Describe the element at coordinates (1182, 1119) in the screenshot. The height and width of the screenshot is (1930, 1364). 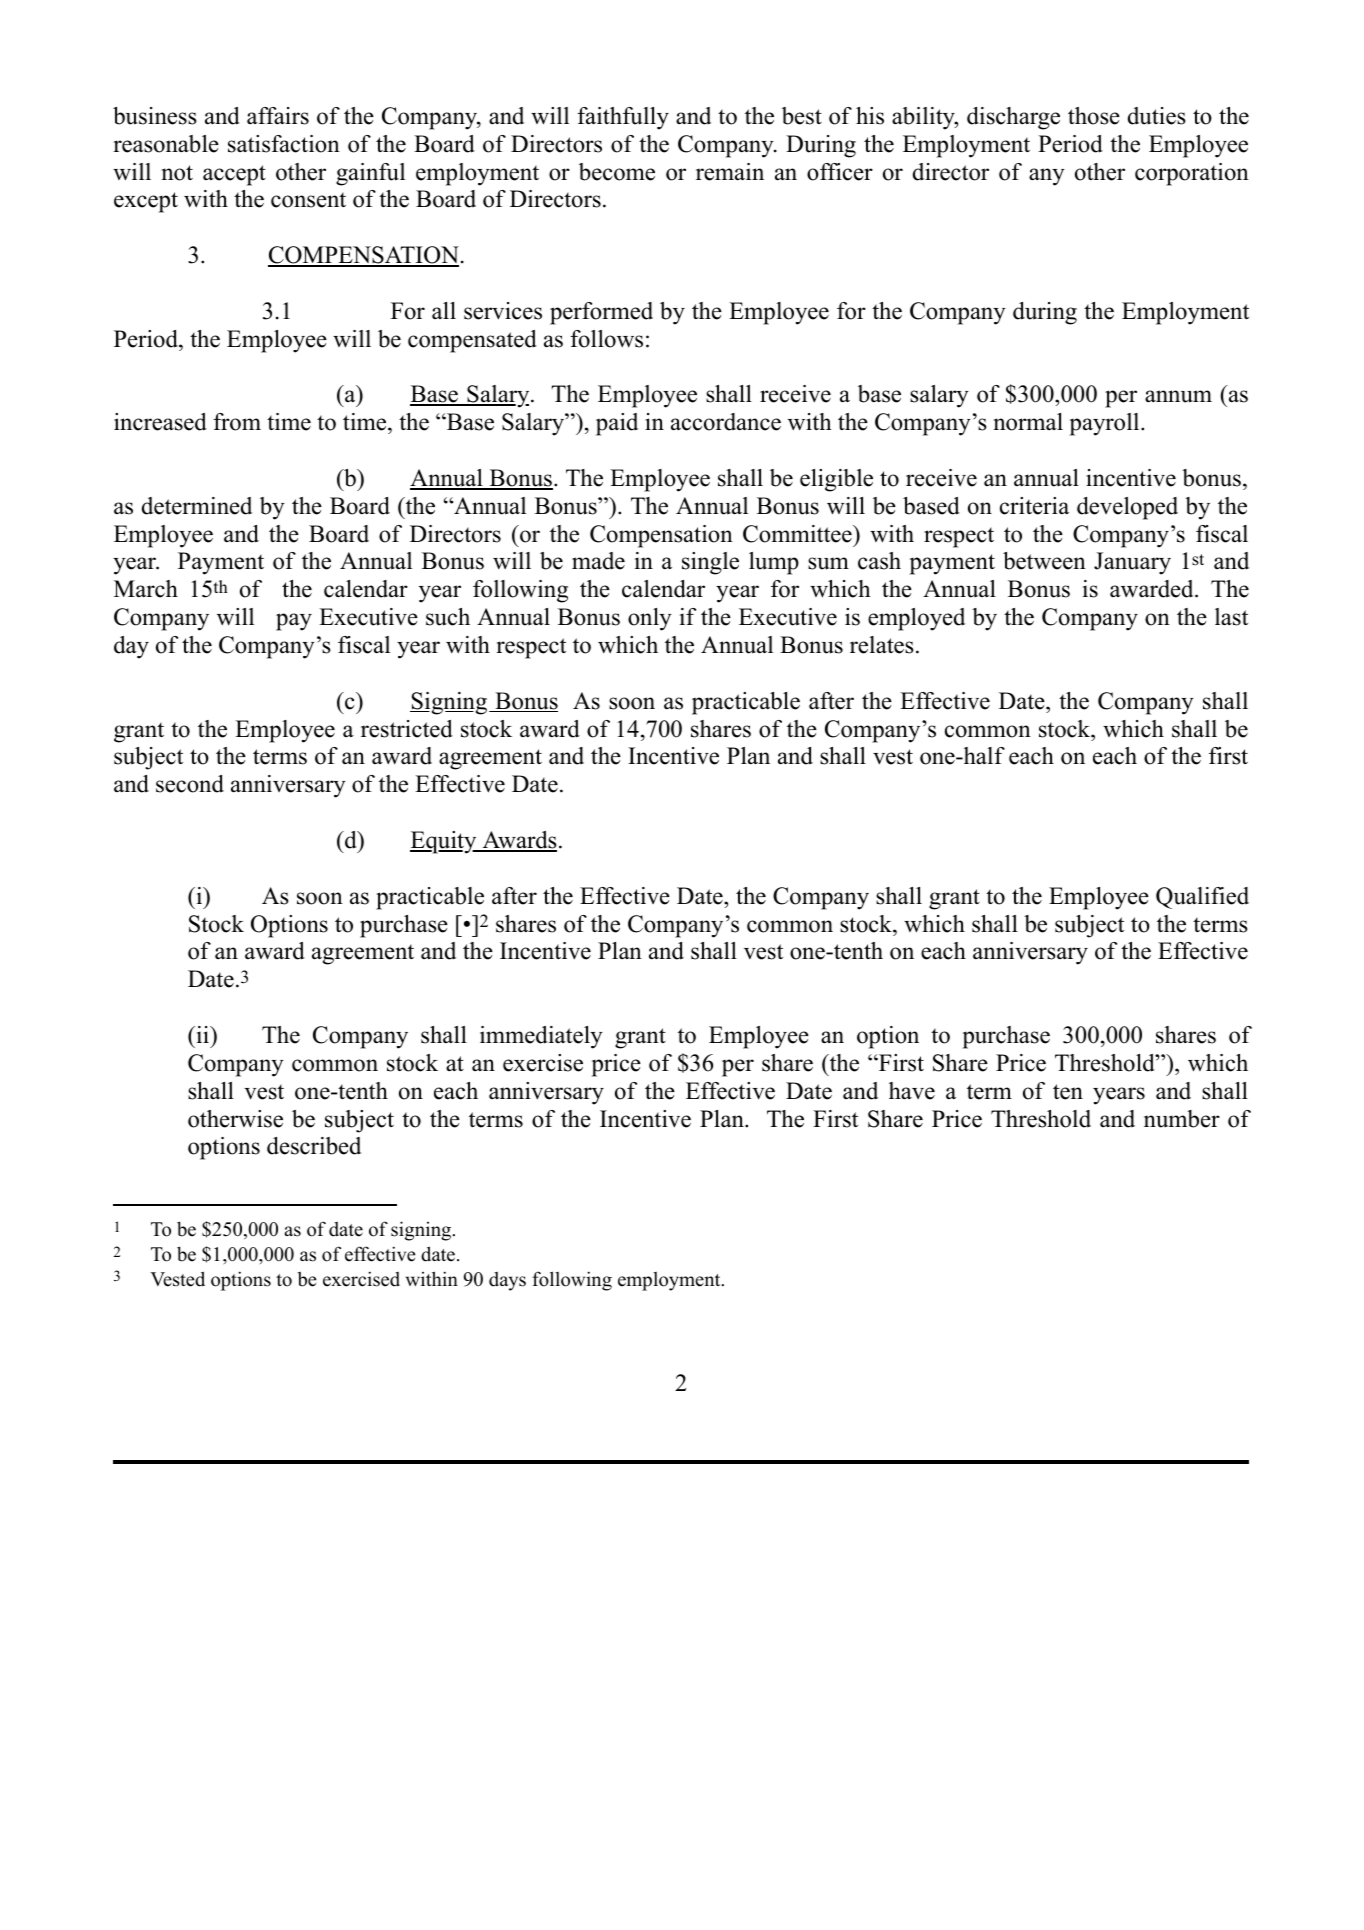
I see `number` at that location.
